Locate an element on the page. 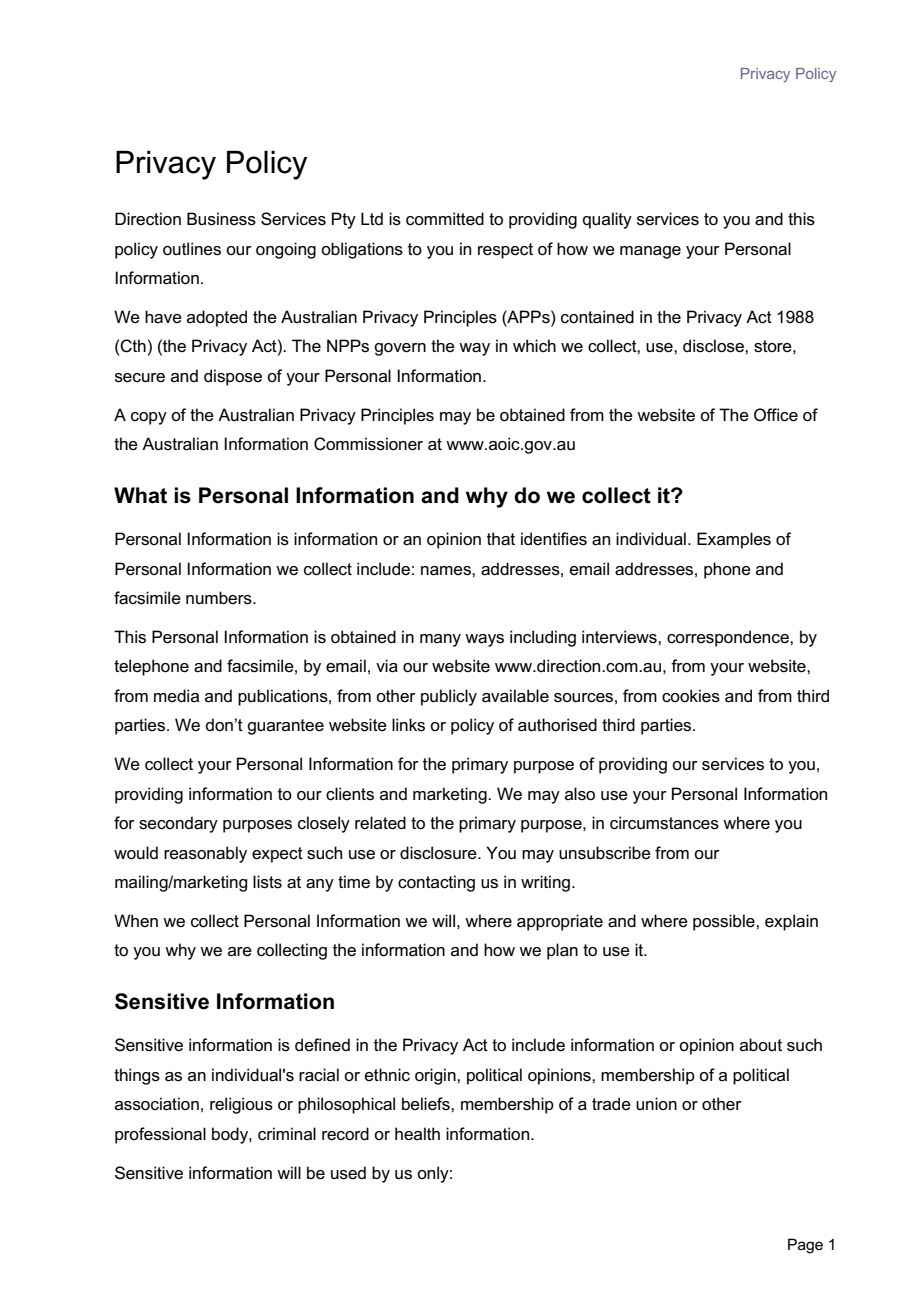  professional is located at coordinates (160, 1135).
